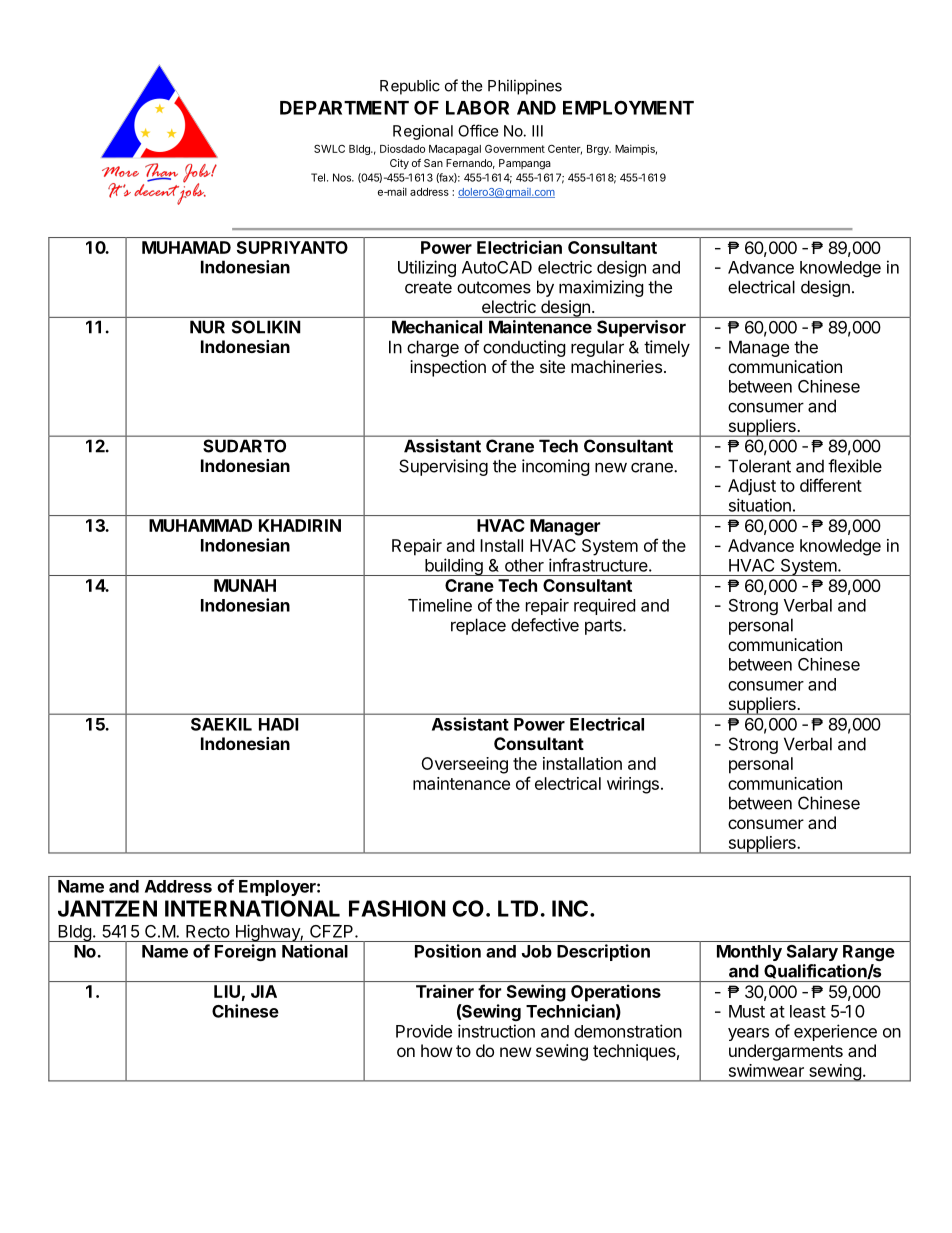 This document has height=1233, width=952. What do you see at coordinates (207, 327) in the document?
I see `NUR` at bounding box center [207, 327].
